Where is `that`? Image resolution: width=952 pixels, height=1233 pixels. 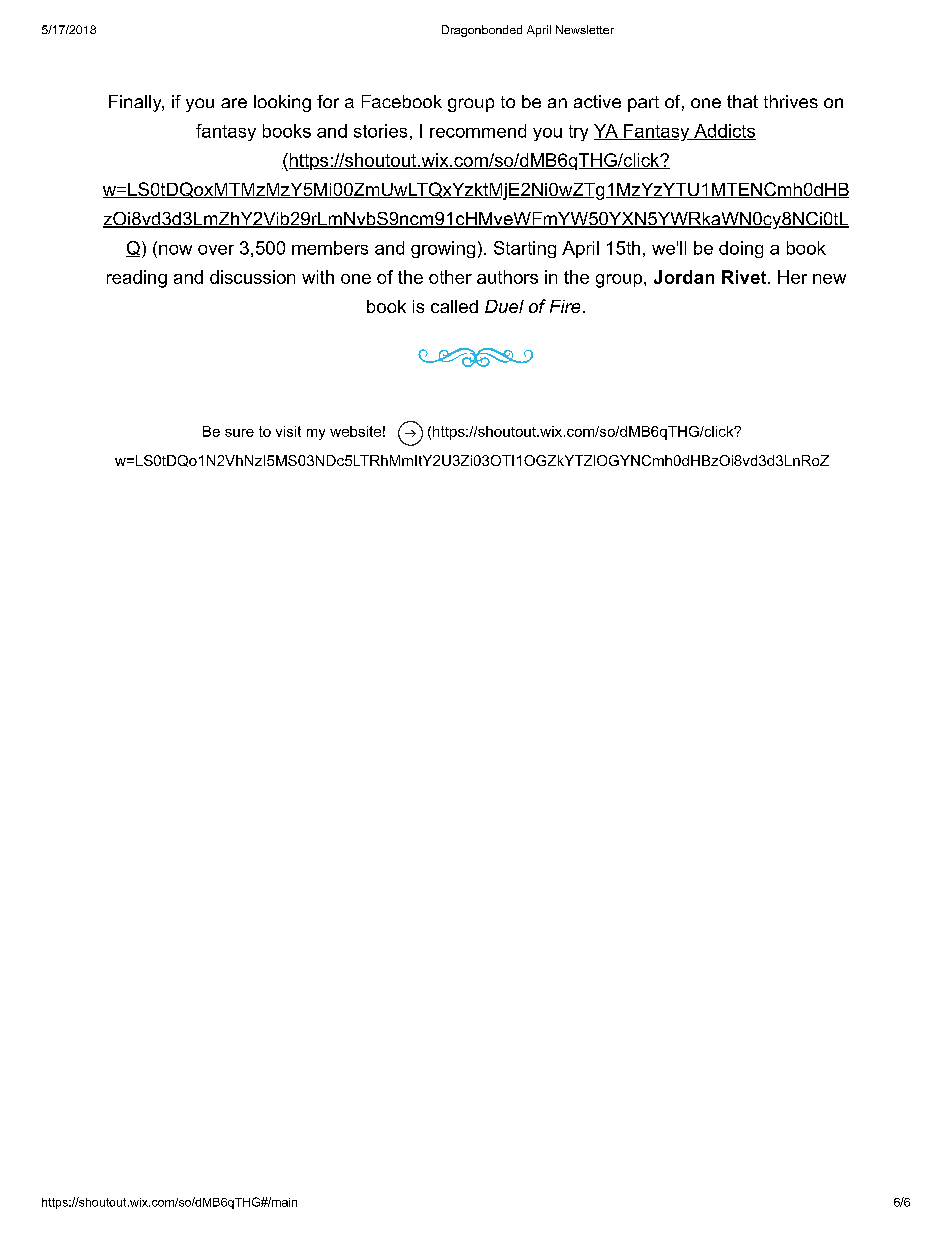
that is located at coordinates (742, 101).
